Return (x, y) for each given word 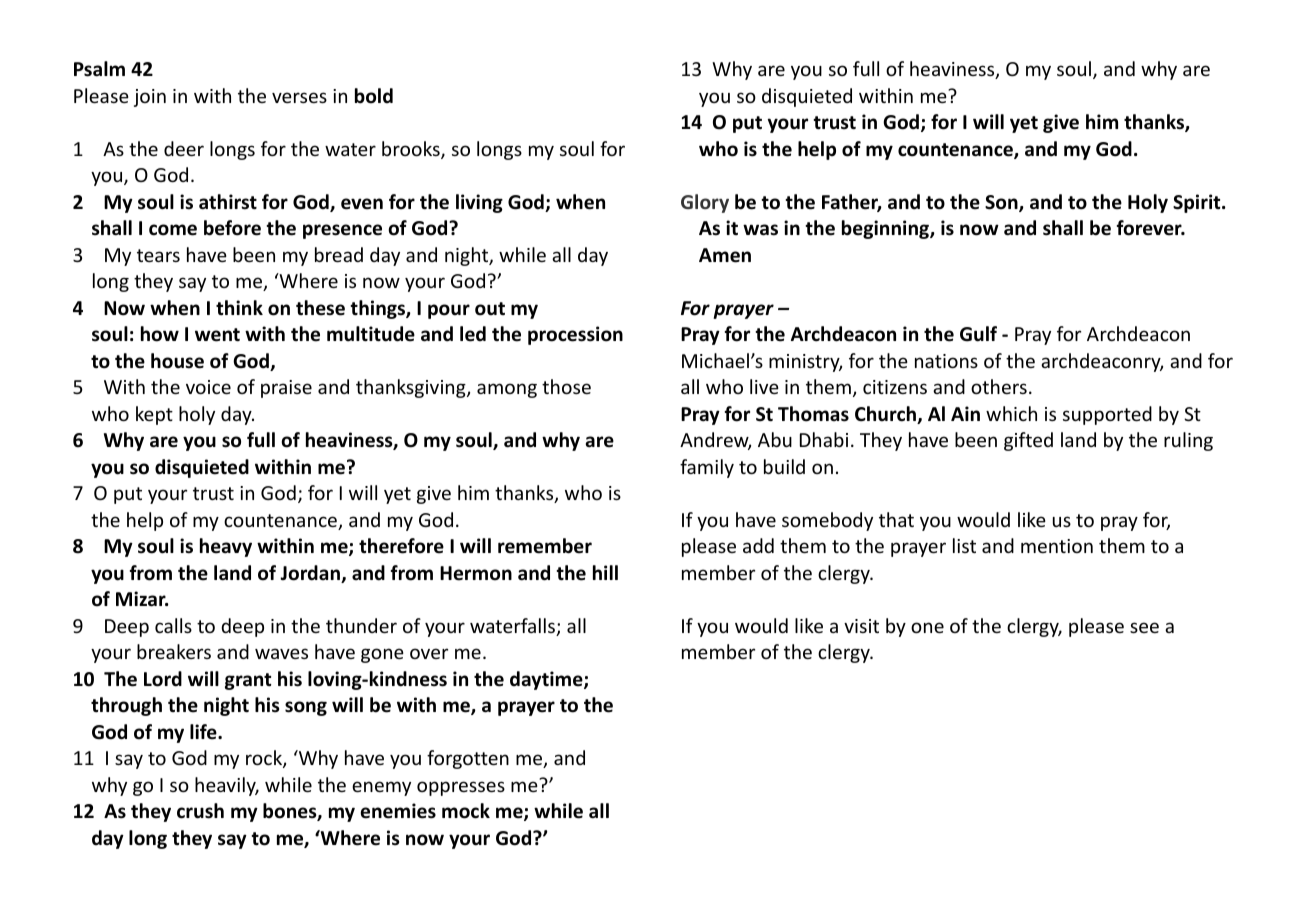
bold (374, 96)
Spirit (1198, 203)
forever (1150, 228)
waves (281, 653)
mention (1057, 546)
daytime (547, 680)
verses (299, 97)
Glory (705, 203)
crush (200, 811)
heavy (226, 547)
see (1144, 627)
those (566, 386)
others (999, 386)
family (707, 468)
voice (208, 387)
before (232, 228)
